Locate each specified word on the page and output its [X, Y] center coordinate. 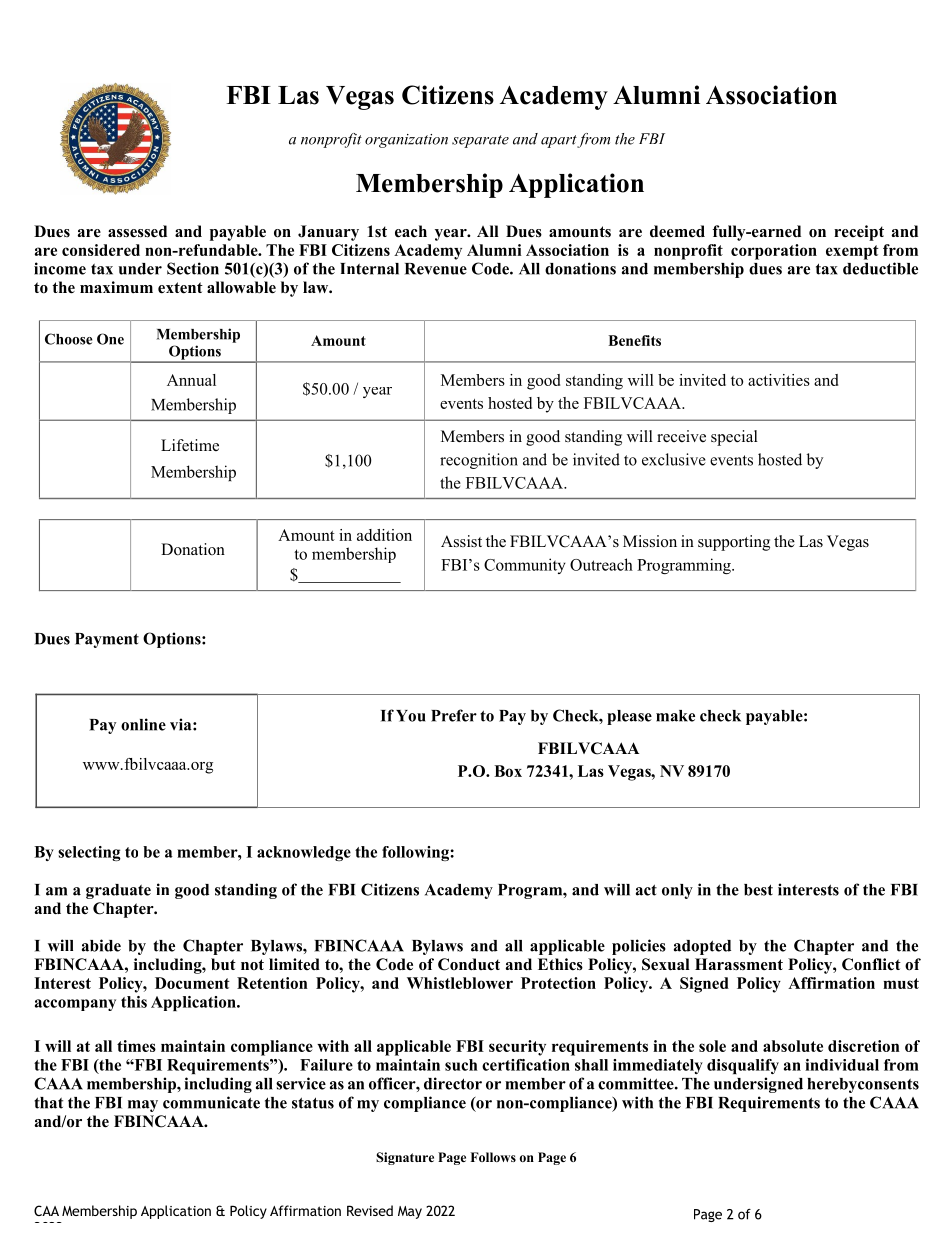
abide [101, 945]
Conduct [469, 964]
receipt [859, 233]
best [758, 890]
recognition [479, 461]
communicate [211, 1102]
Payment [107, 640]
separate [480, 141]
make [675, 716]
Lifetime [190, 445]
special [734, 438]
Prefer [454, 715]
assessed [137, 231]
